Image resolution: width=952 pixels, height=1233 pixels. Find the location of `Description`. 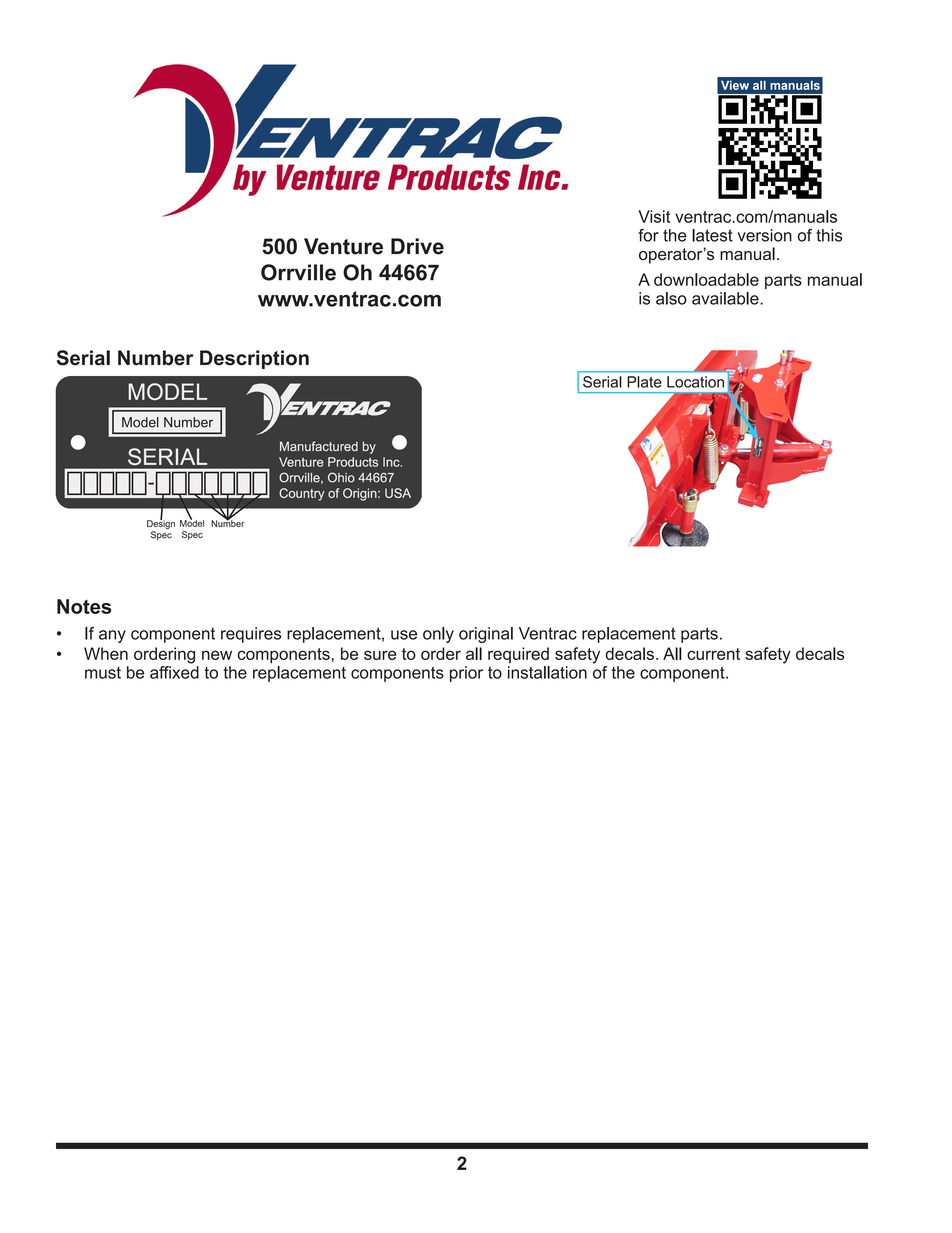

Description is located at coordinates (254, 359).
